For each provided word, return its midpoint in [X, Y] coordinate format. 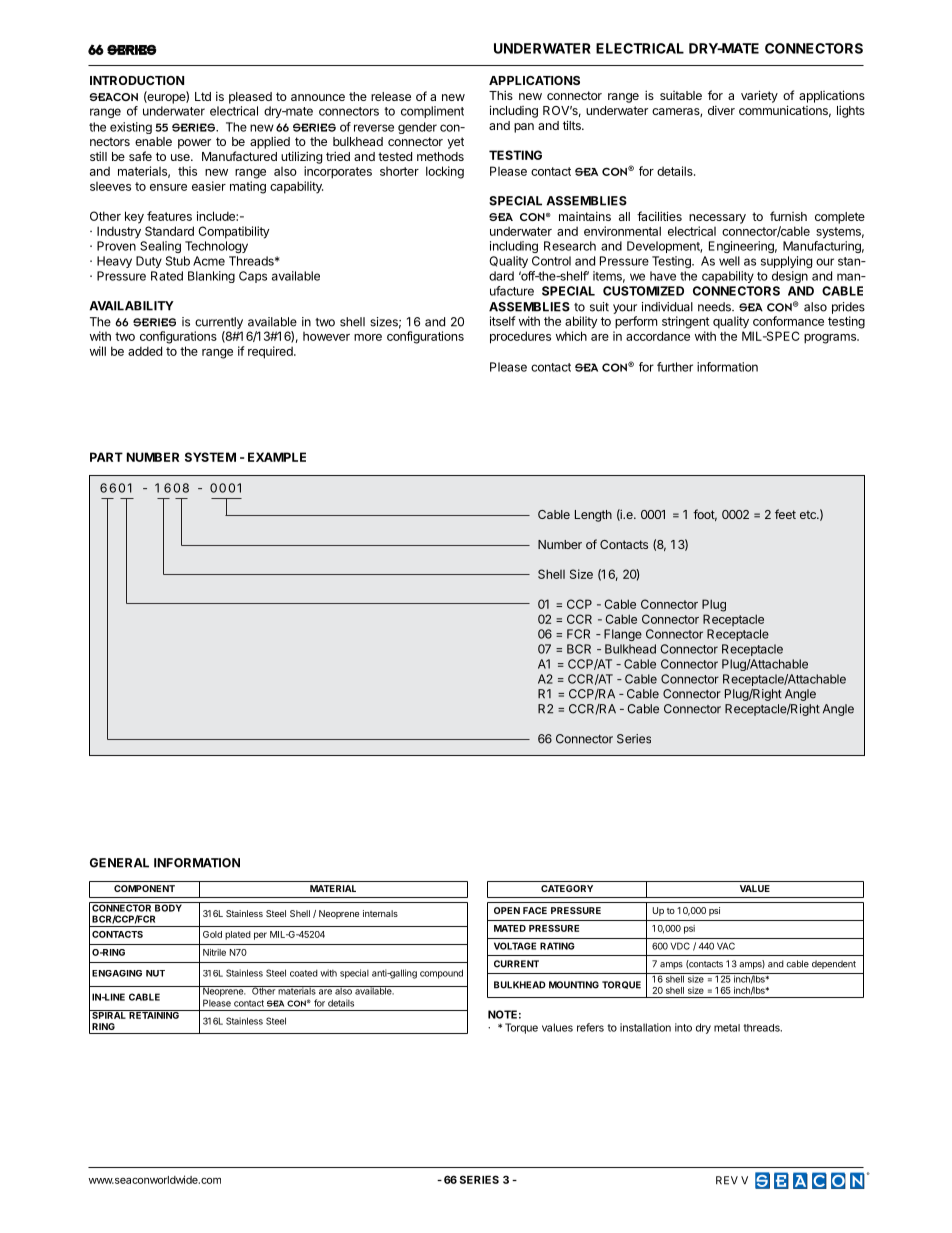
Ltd [203, 96]
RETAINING [154, 1014]
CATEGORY [567, 888]
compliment [432, 112]
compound [441, 974]
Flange [623, 635]
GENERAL [119, 863]
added [145, 351]
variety [759, 96]
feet [785, 514]
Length [593, 516]
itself [503, 321]
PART [106, 457]
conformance [788, 321]
